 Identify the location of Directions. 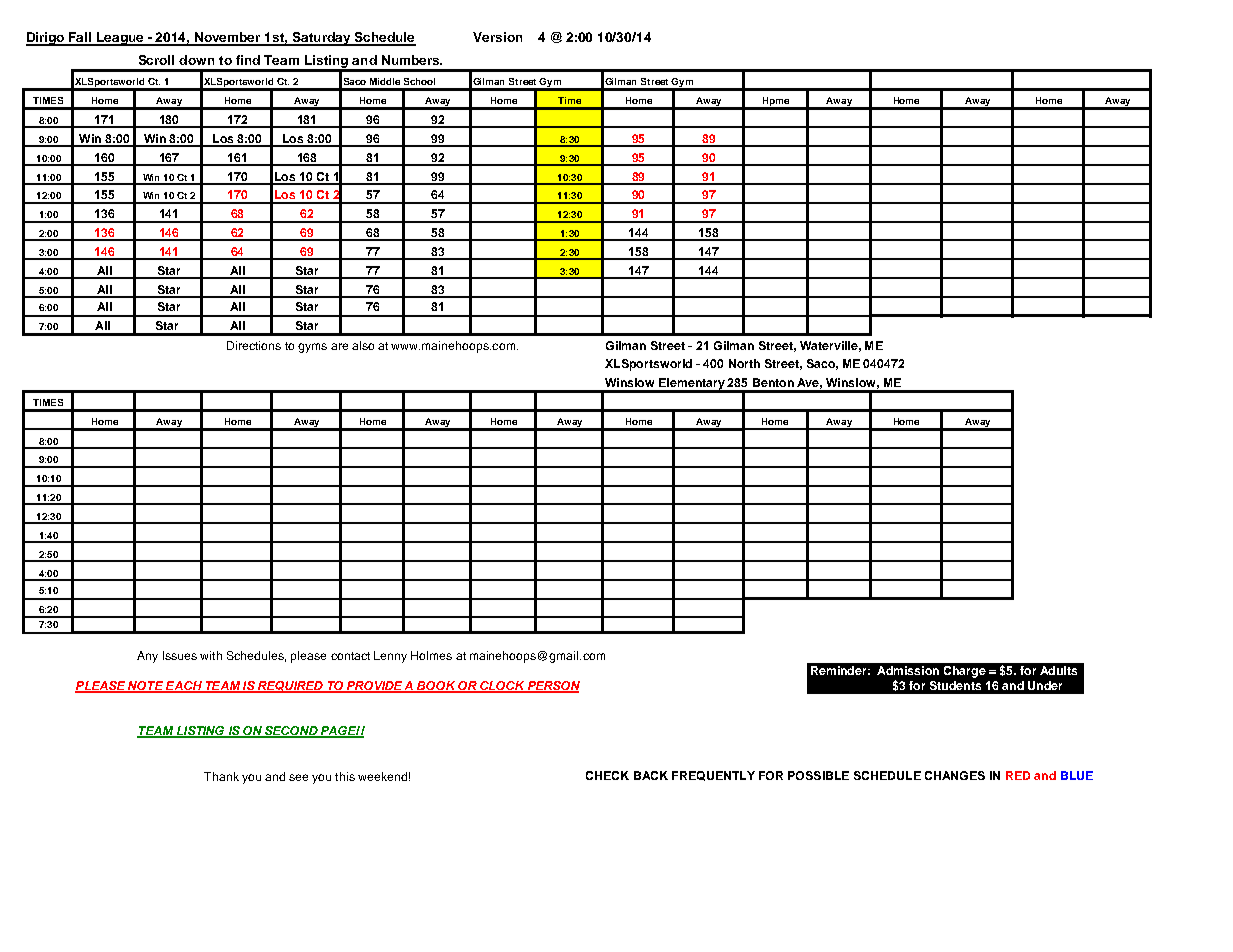
(254, 345).
